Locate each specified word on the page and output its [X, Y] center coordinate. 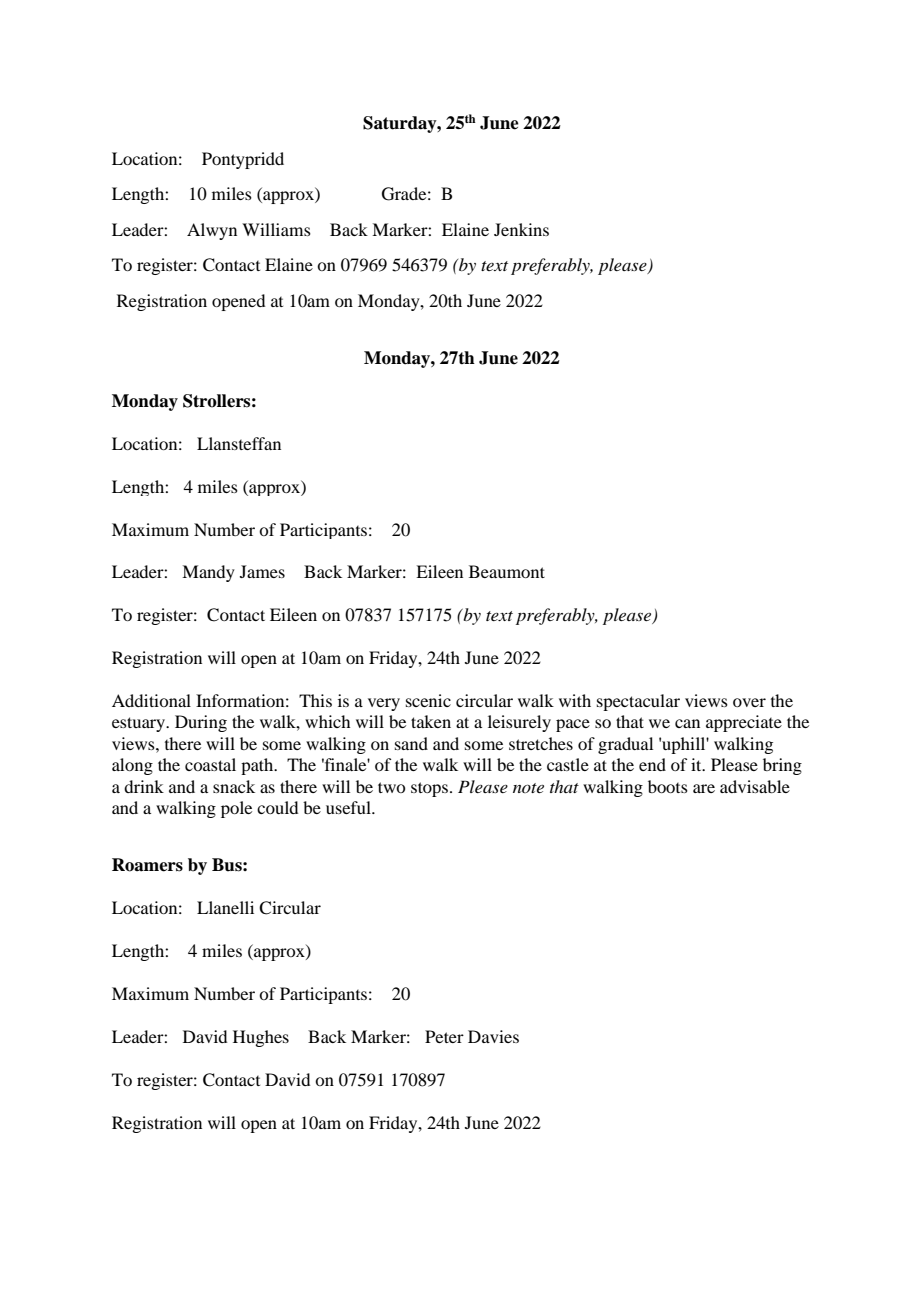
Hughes [261, 1038]
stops [431, 789]
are [704, 788]
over [749, 702]
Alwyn [212, 231]
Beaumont [507, 571]
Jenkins [521, 229]
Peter [444, 1036]
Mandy [208, 573]
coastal [210, 764]
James [262, 571]
